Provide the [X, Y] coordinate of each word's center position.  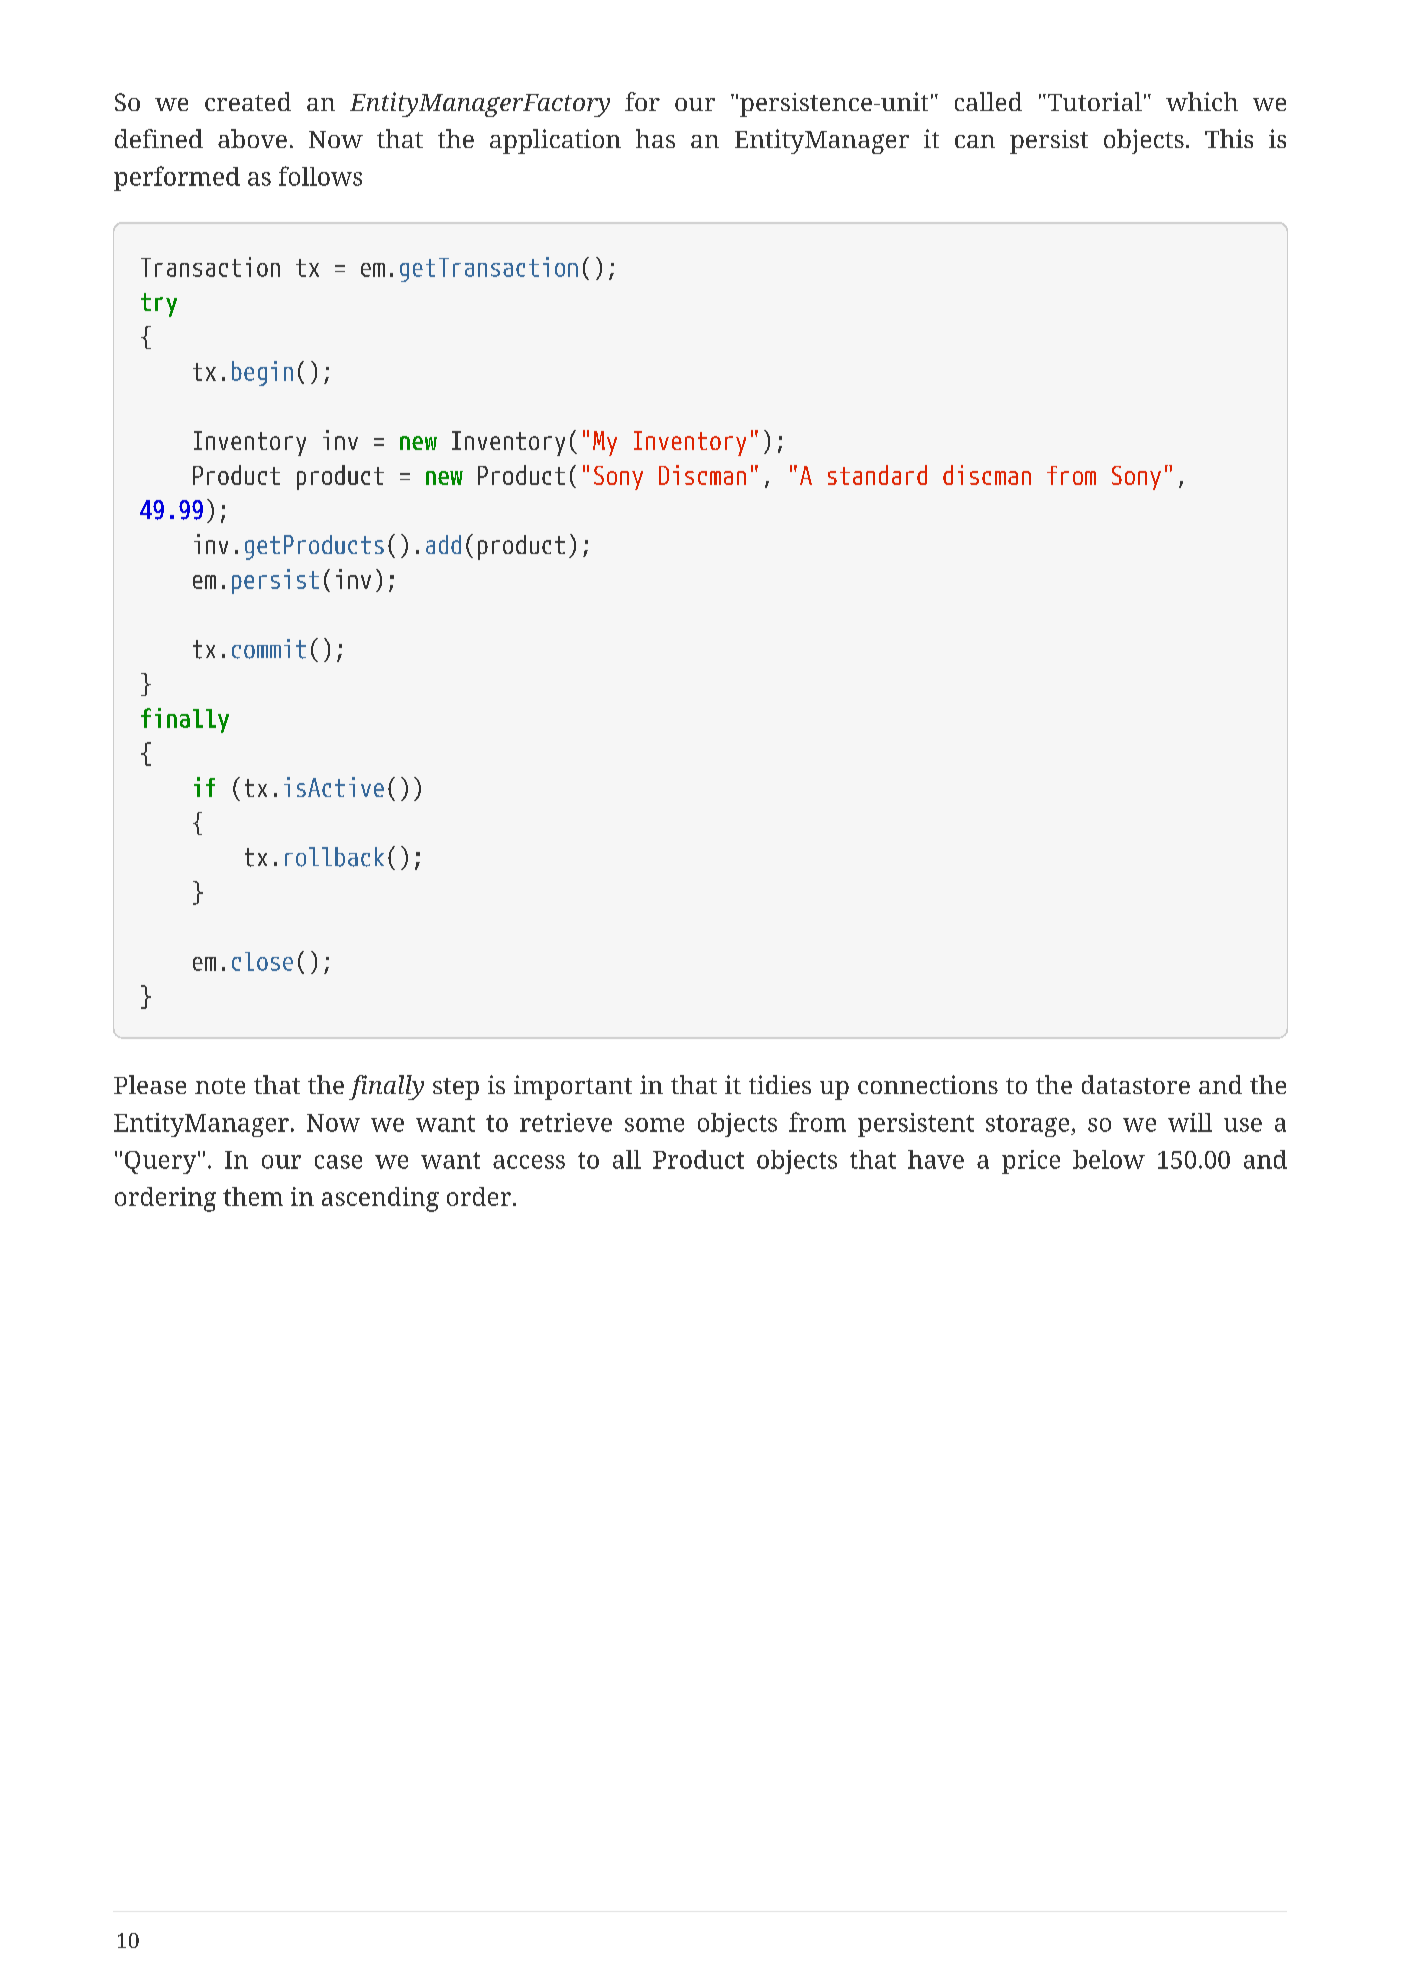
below [1109, 1159]
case [338, 1162]
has [655, 138]
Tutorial [1093, 101]
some [654, 1125]
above [252, 138]
